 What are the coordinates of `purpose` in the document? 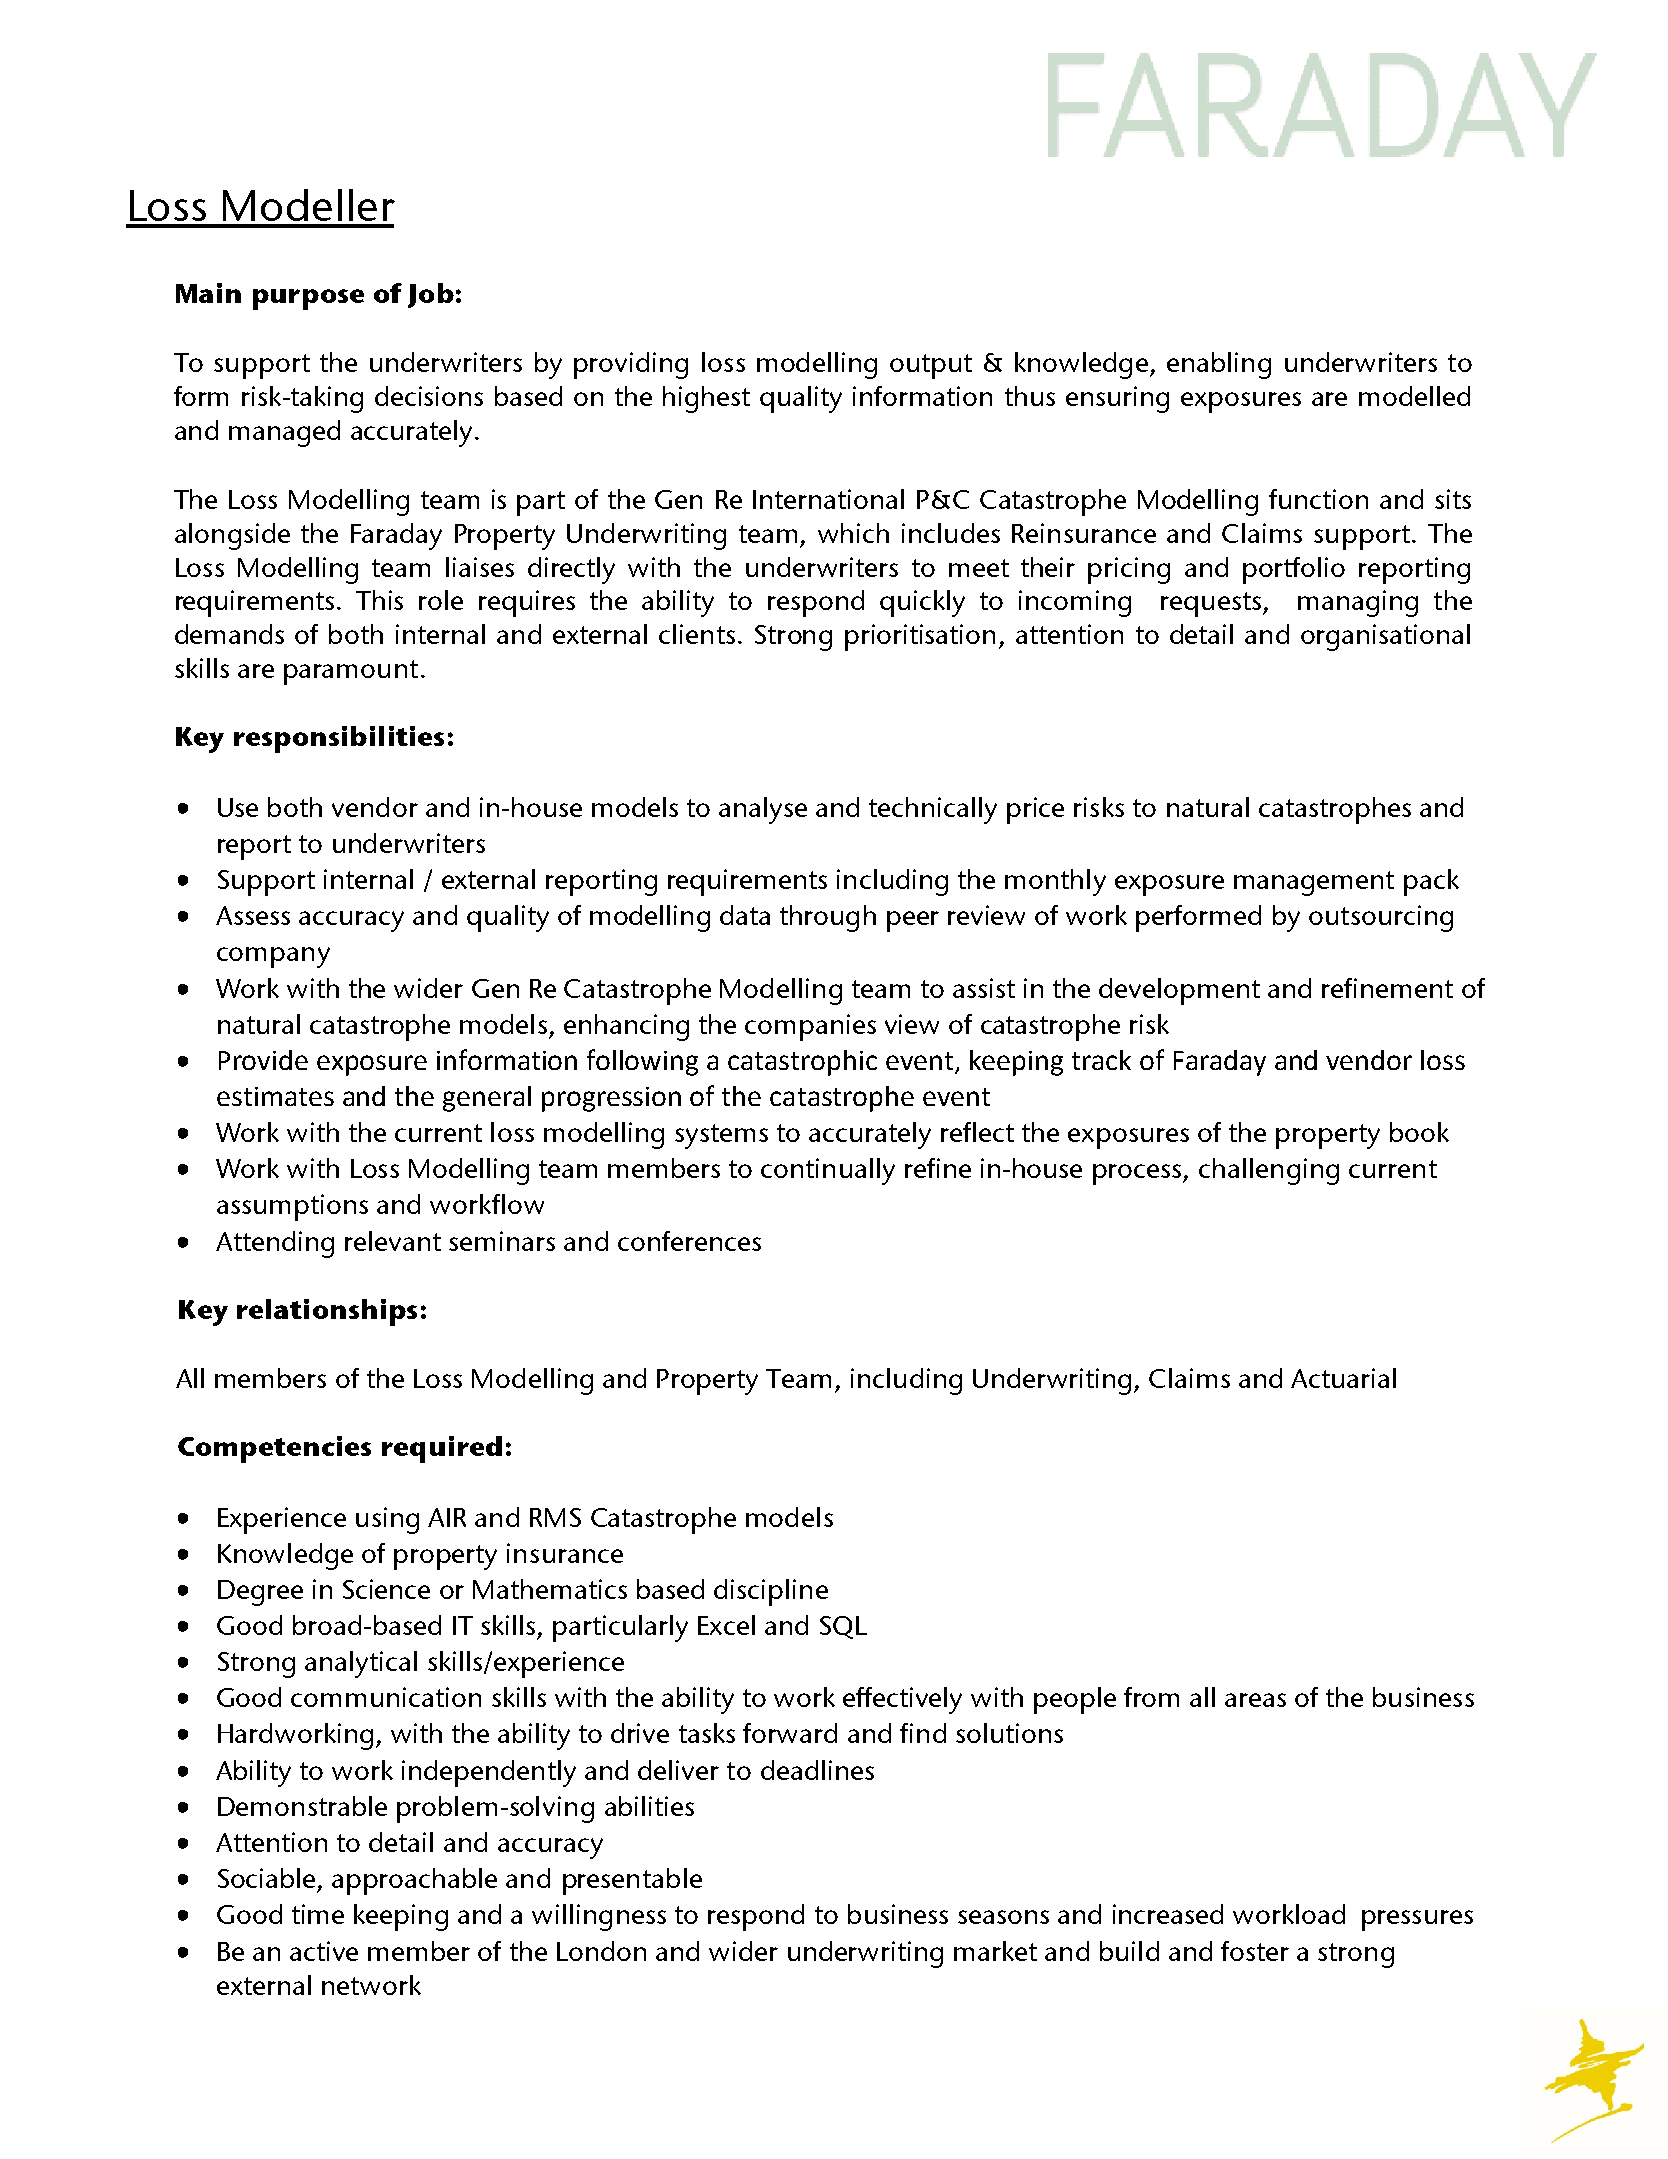 It's located at (308, 299).
